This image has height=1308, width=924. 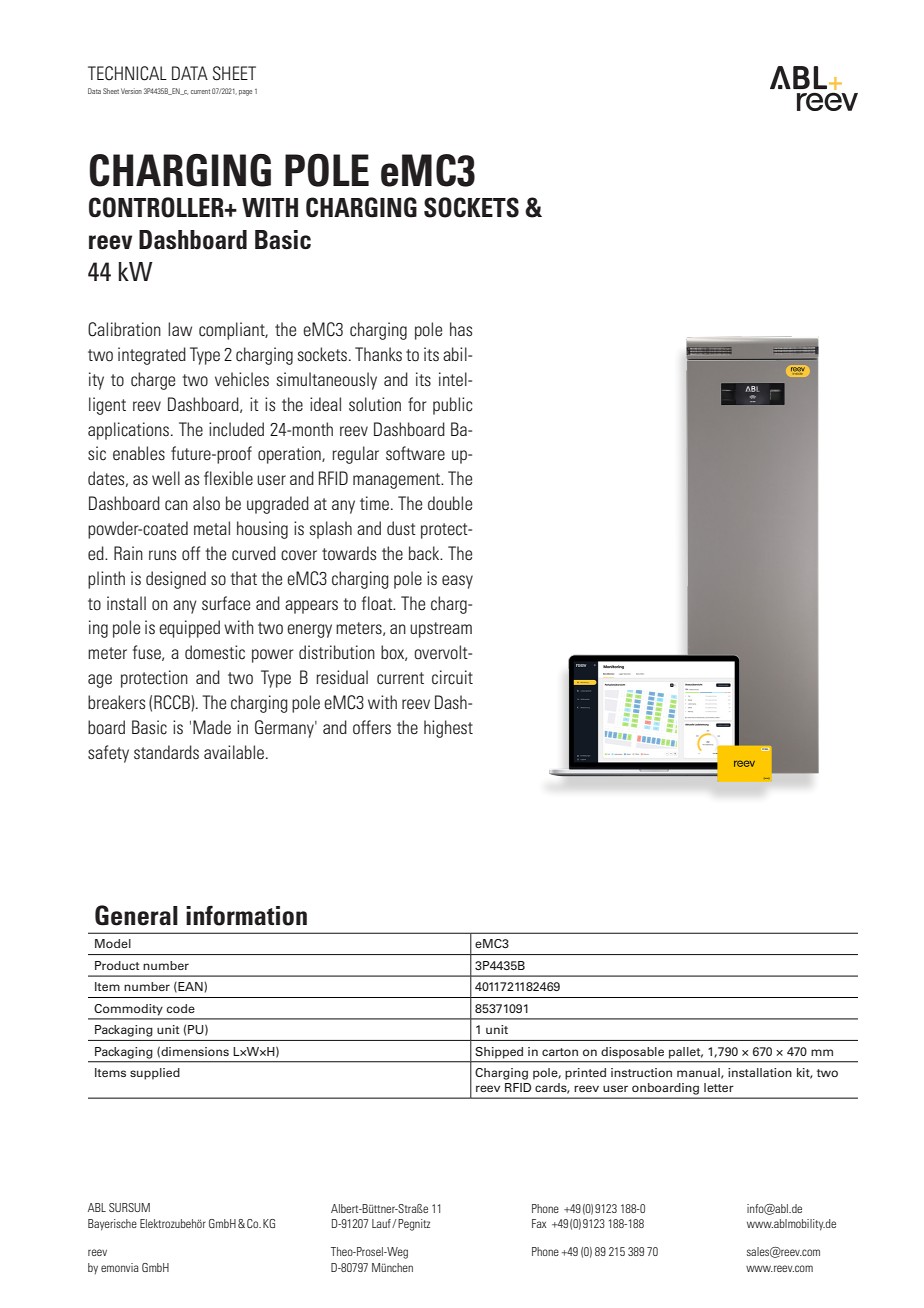 I want to click on has, so click(x=461, y=329).
